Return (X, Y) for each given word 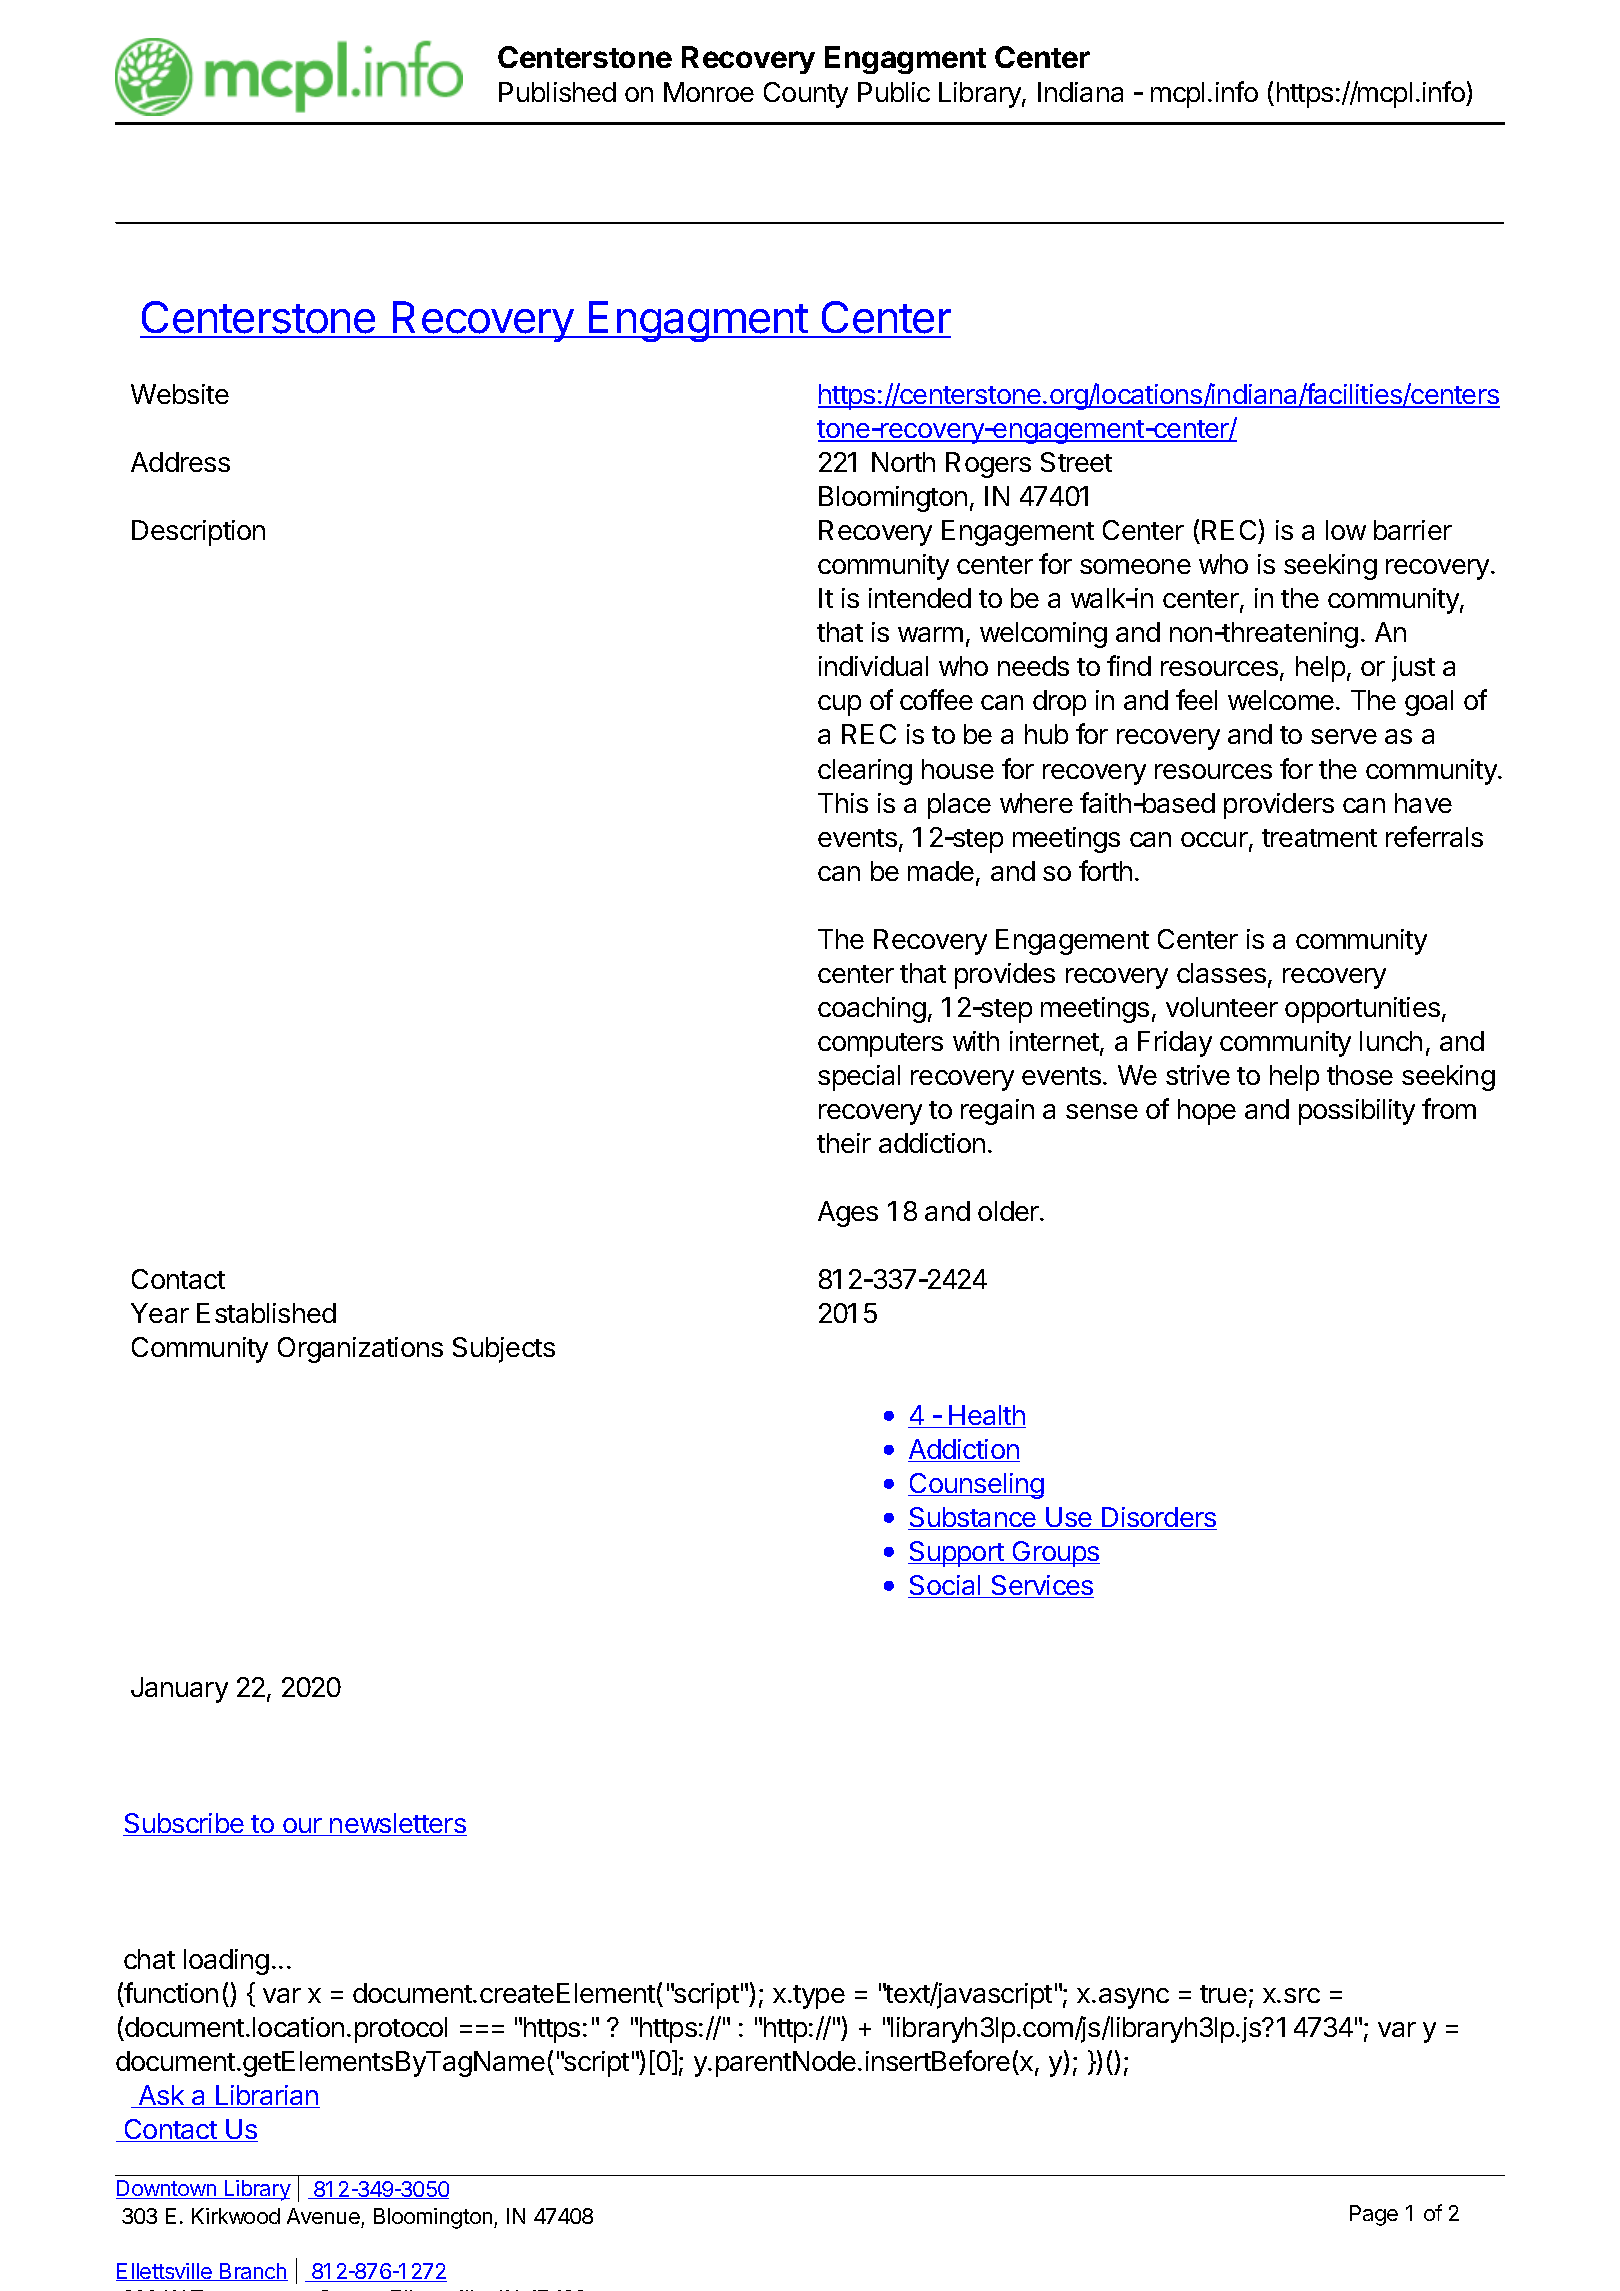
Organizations (360, 1350)
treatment (1319, 838)
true (1223, 1994)
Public (894, 92)
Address (180, 462)
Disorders (1158, 1518)
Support (957, 1554)
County (806, 95)
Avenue (323, 2216)
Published (557, 92)
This (843, 803)
